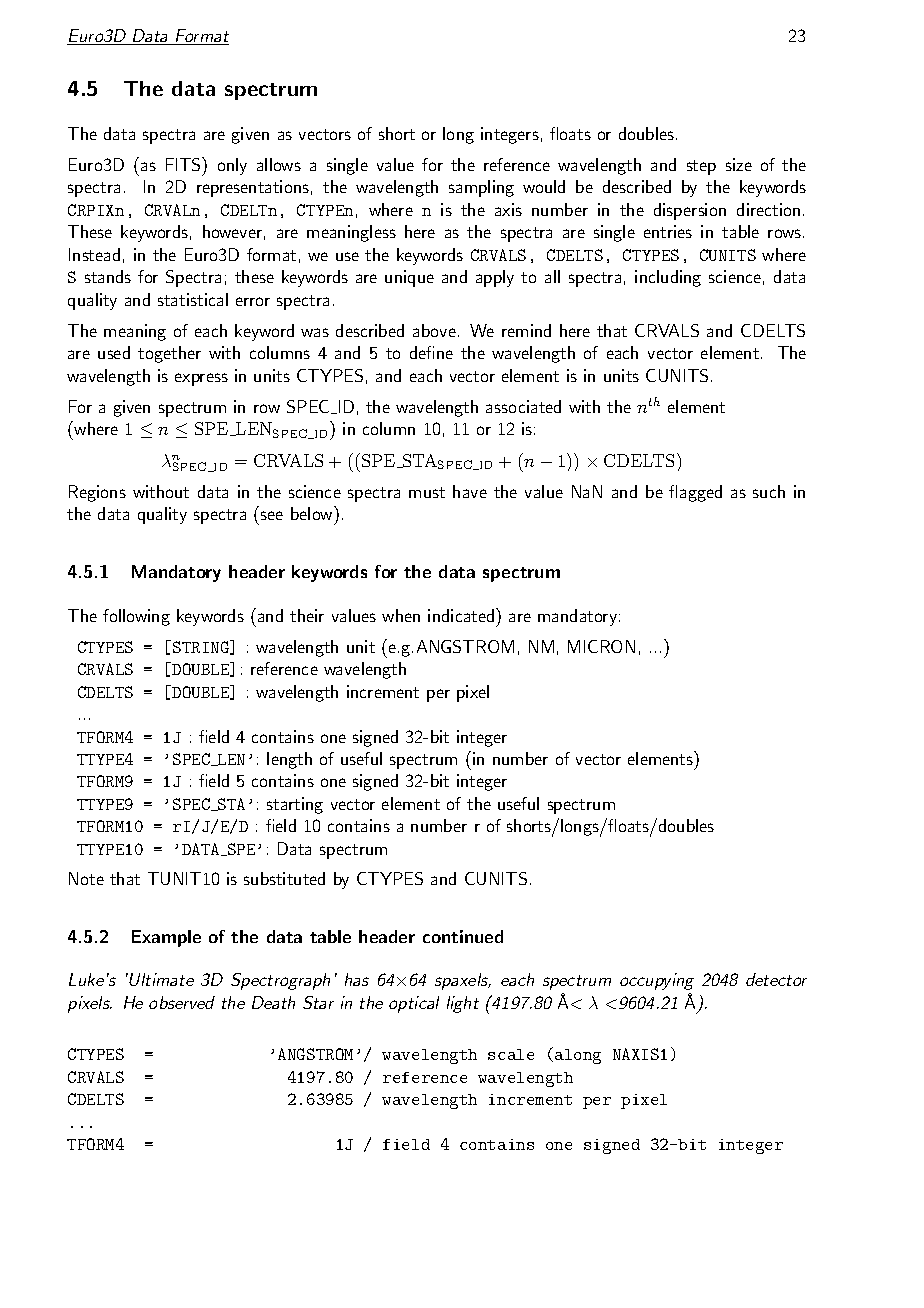 The height and width of the screenshot is (1308, 924). I want to click on substituted, so click(284, 878).
